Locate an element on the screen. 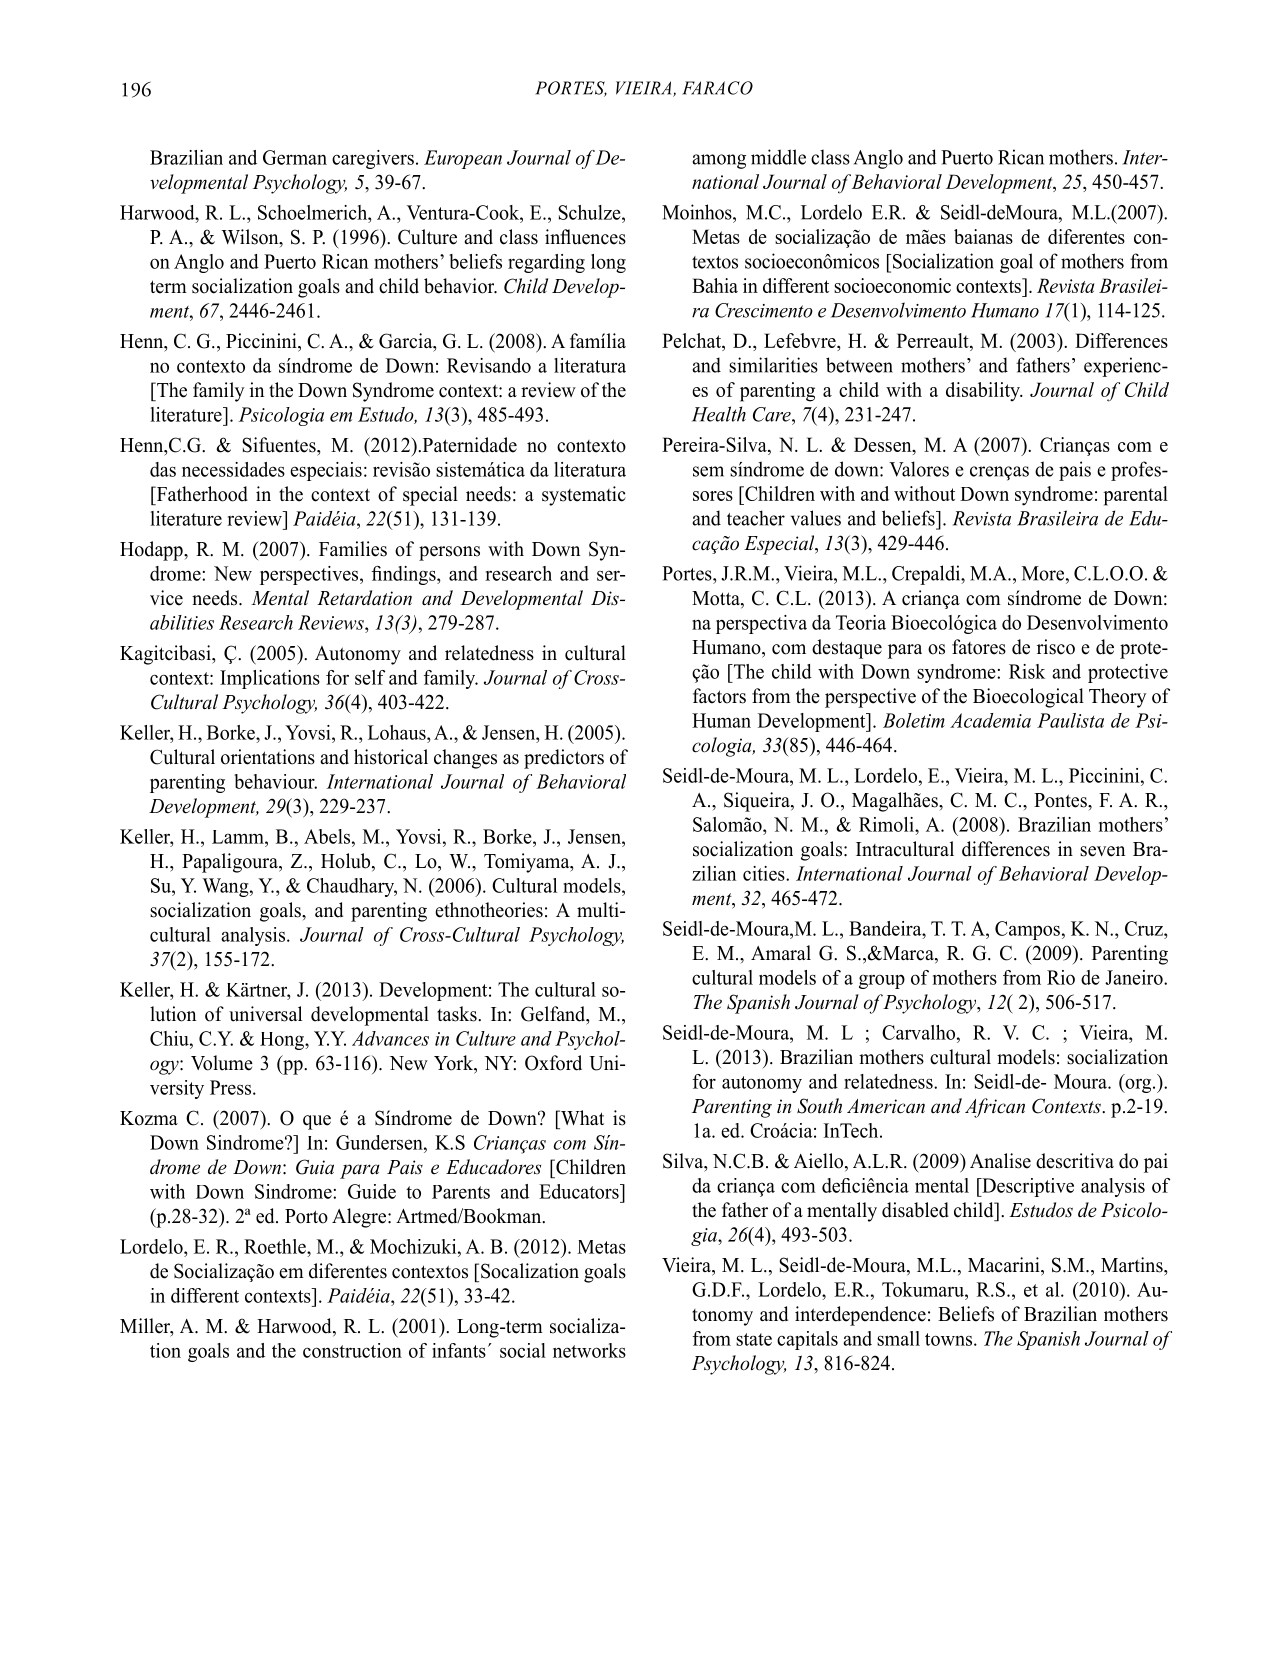 The height and width of the screenshot is (1677, 1288). Porto is located at coordinates (306, 1216).
